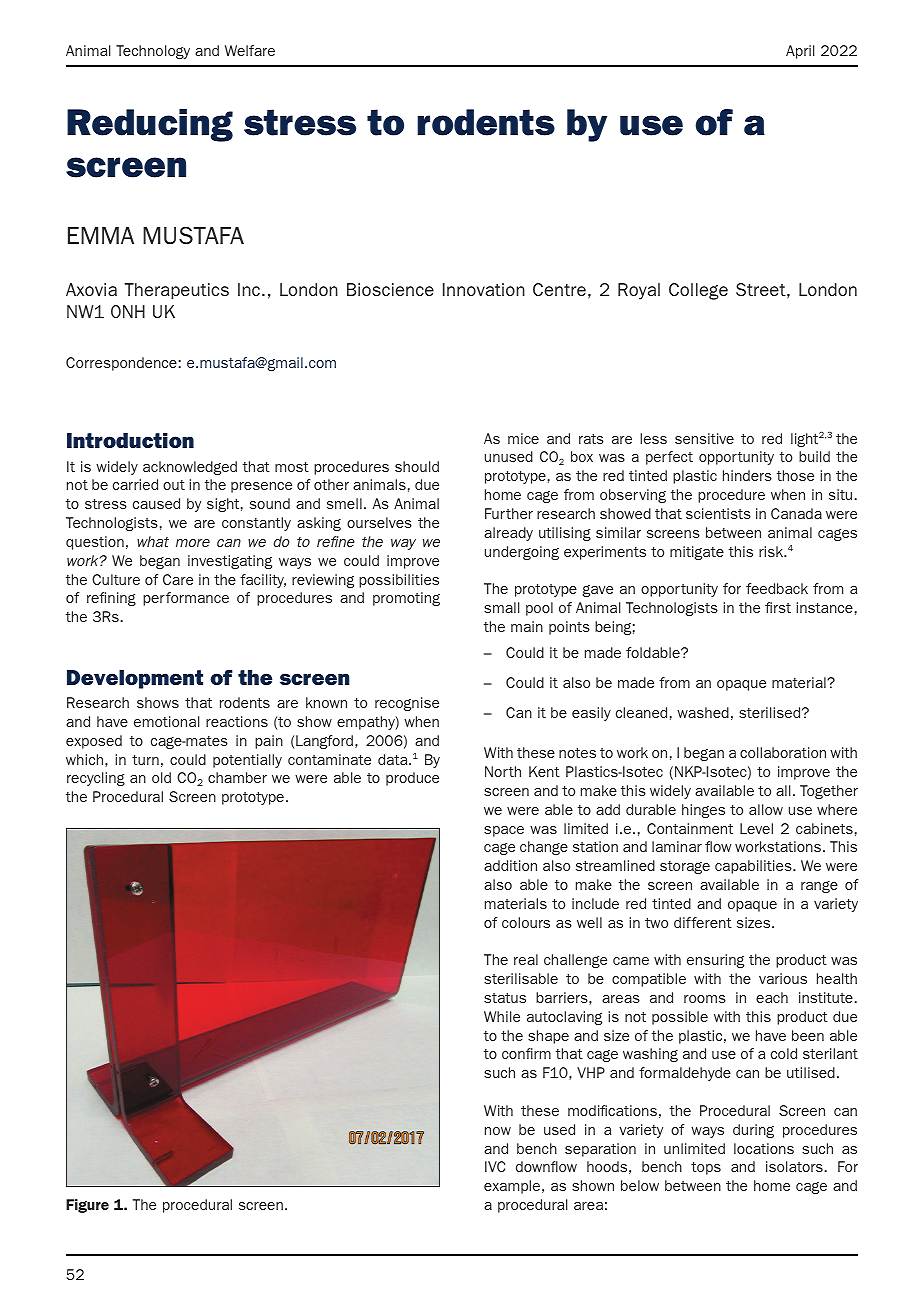 This screenshot has width=924, height=1308. I want to click on Reducing, so click(150, 125).
